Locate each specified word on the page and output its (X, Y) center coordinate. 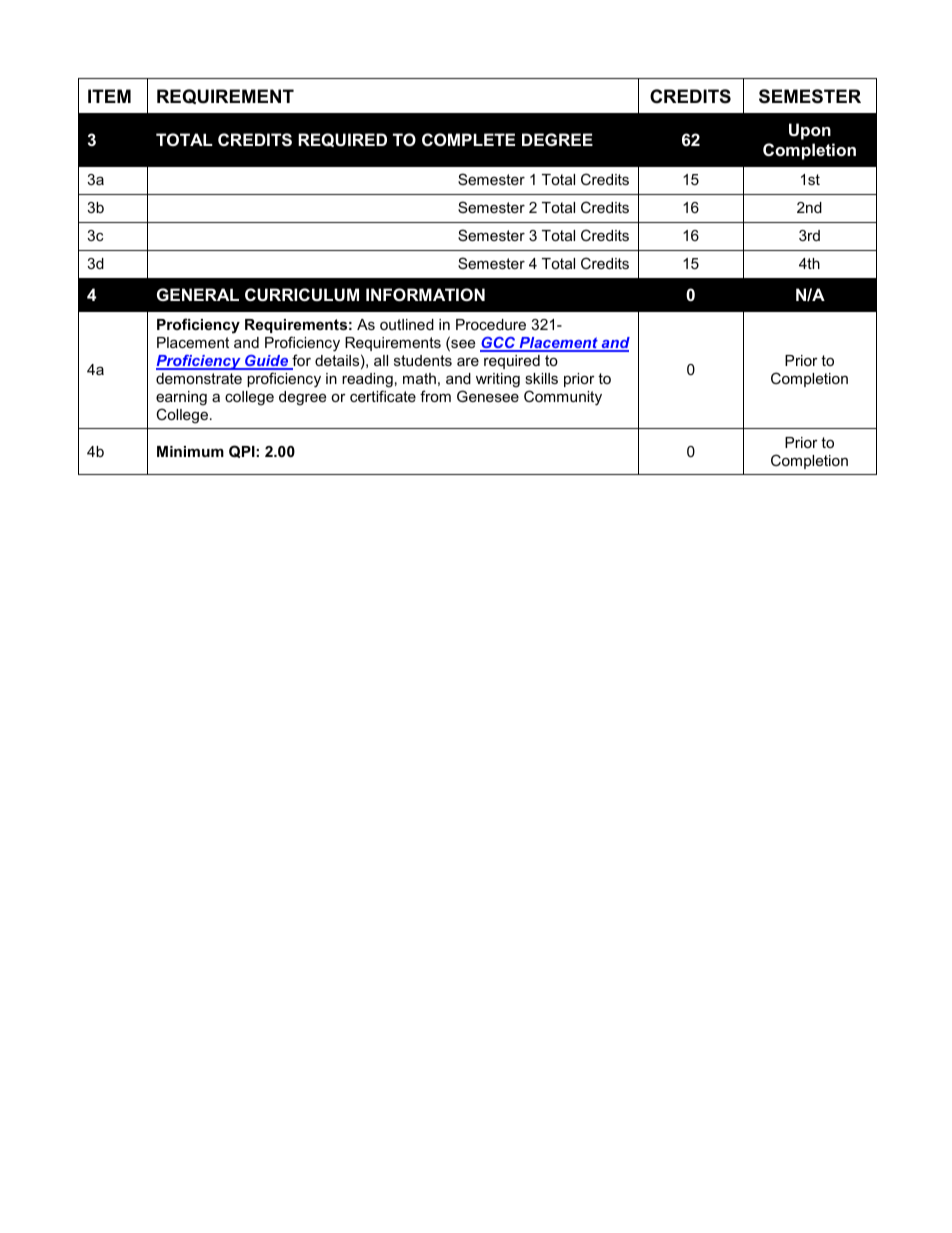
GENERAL (198, 294)
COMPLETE (468, 139)
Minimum (190, 451)
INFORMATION (425, 294)
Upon (810, 131)
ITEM (109, 96)
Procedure (491, 324)
